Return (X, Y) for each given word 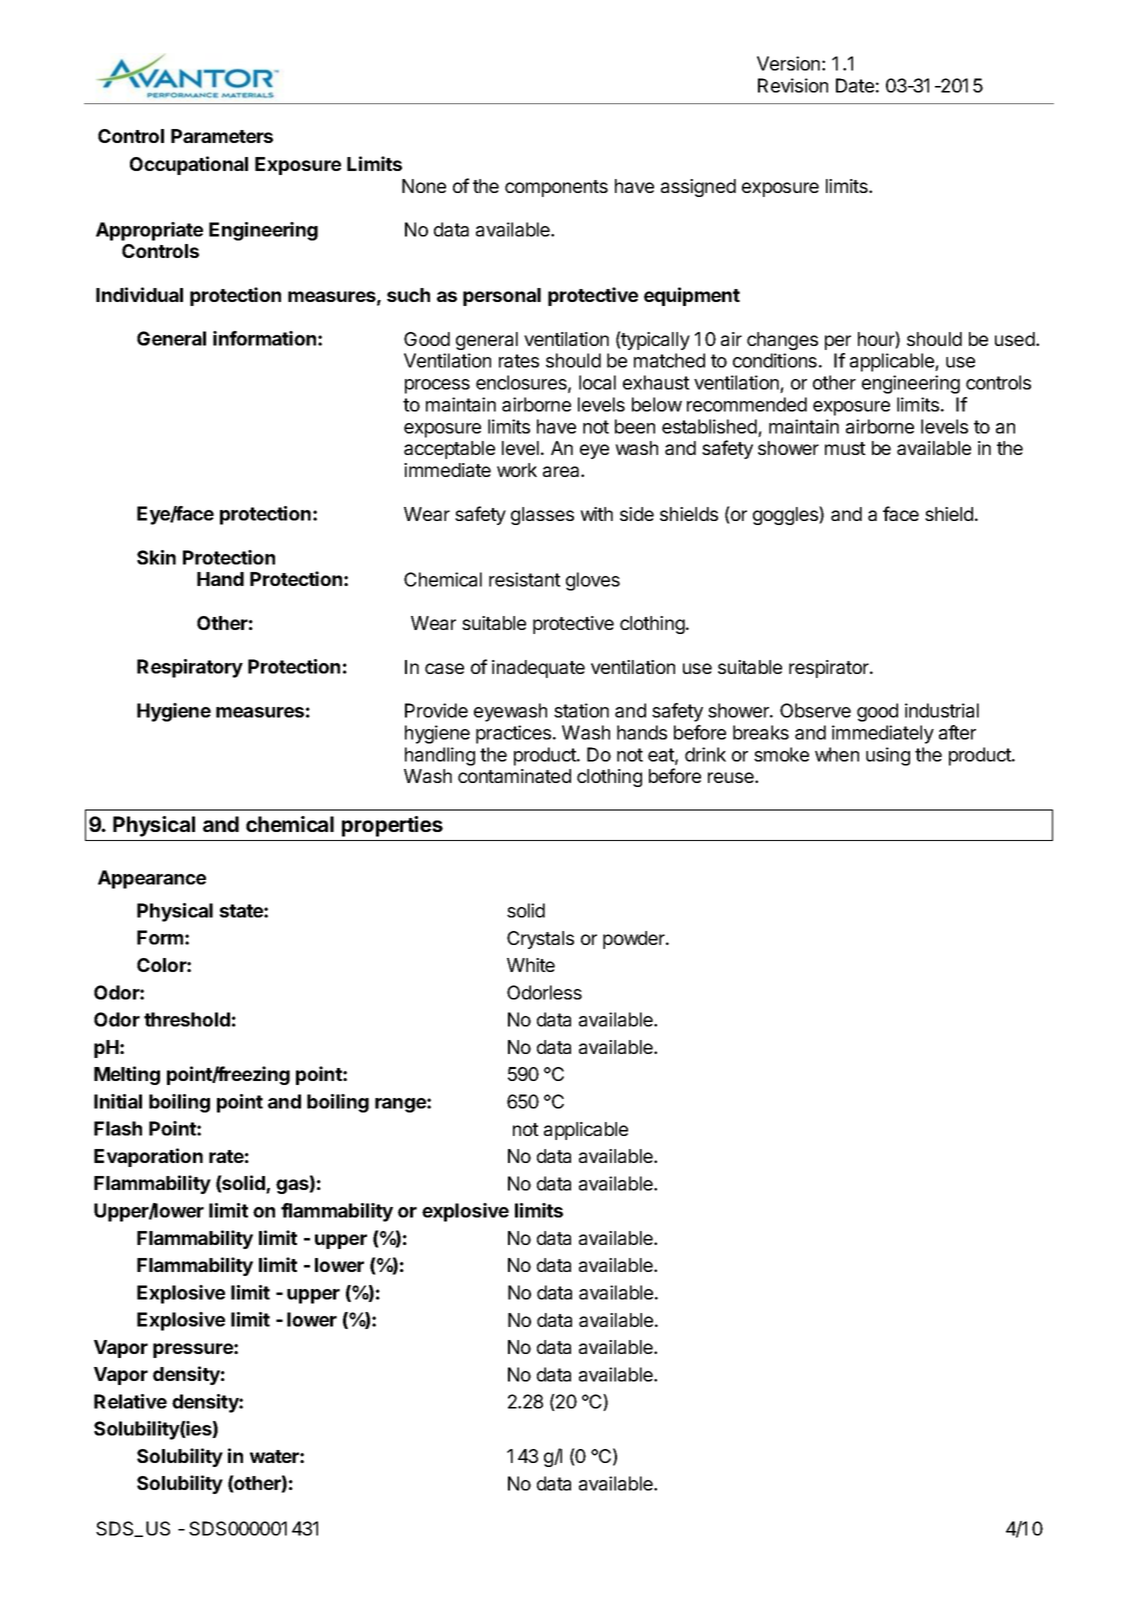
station (581, 710)
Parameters (222, 136)
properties (392, 826)
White (531, 965)
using (888, 756)
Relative (130, 1401)
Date (855, 85)
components (556, 188)
